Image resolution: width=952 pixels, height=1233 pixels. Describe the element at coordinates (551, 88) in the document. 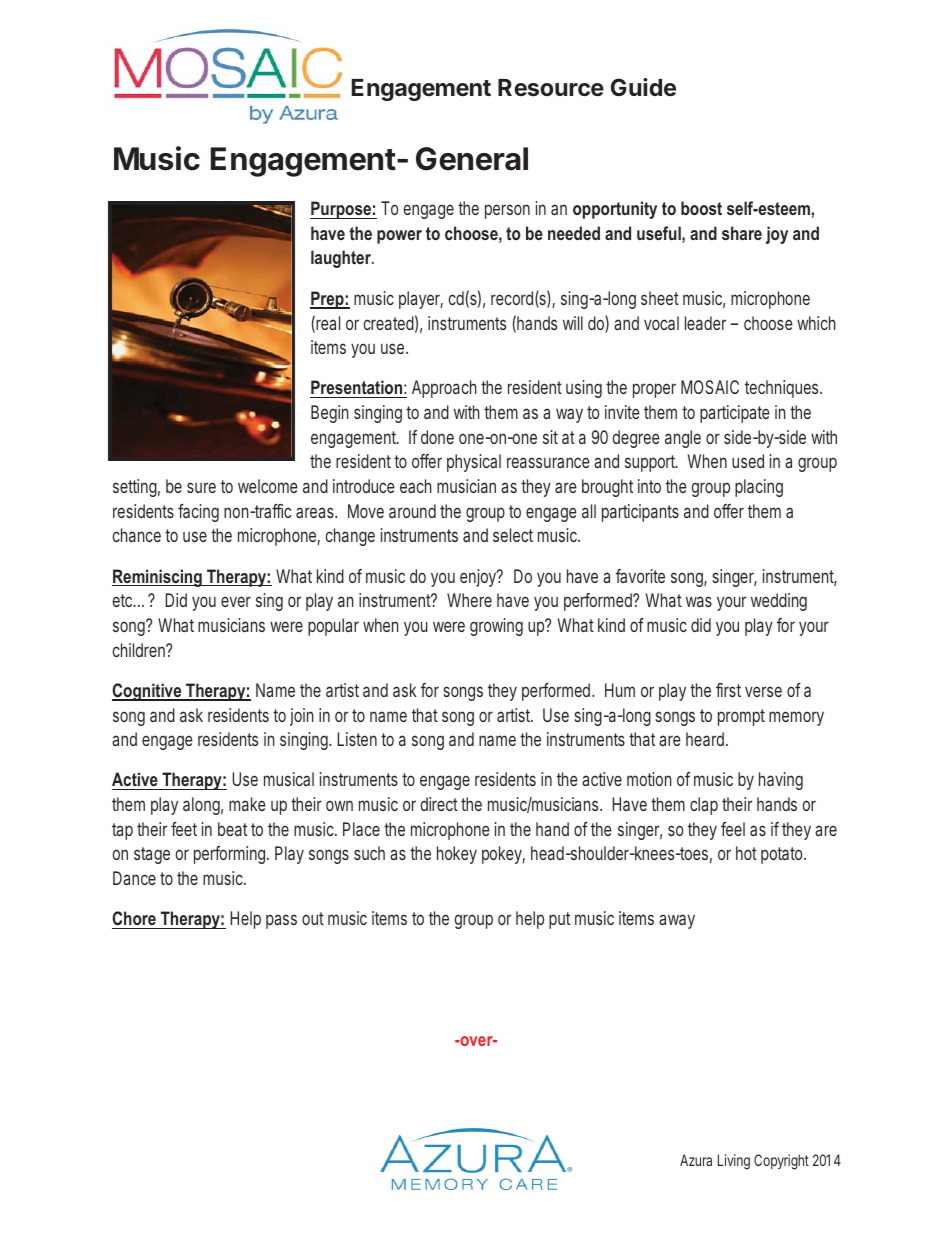

I see `Resource` at that location.
